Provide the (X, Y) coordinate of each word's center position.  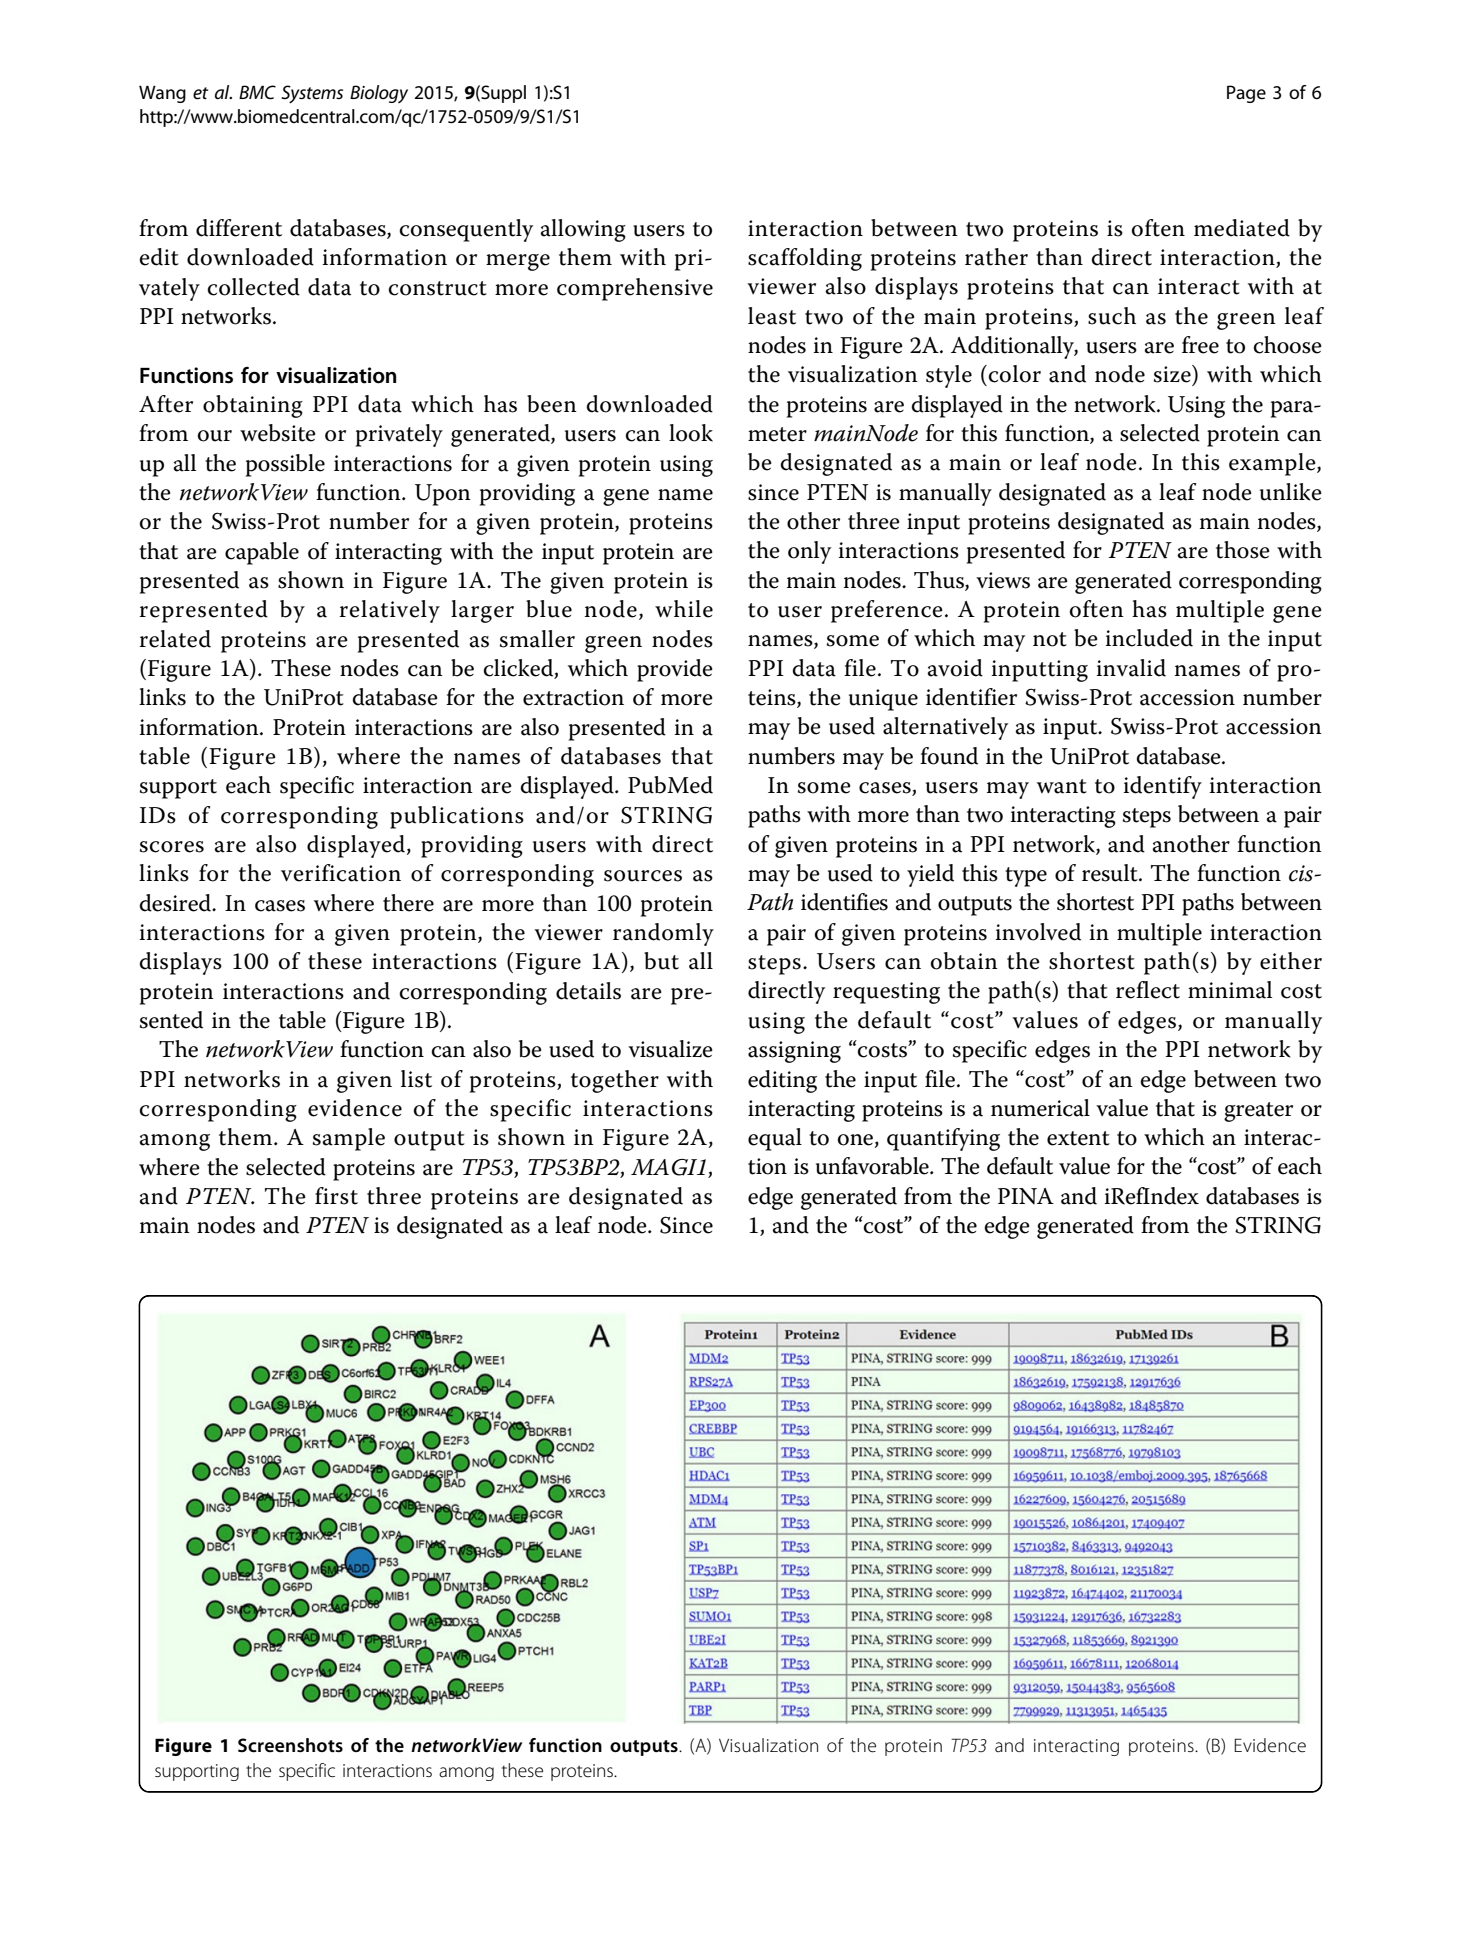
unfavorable (873, 1166)
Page (1246, 94)
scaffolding (805, 259)
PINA (1026, 1196)
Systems (312, 94)
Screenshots (290, 1745)
